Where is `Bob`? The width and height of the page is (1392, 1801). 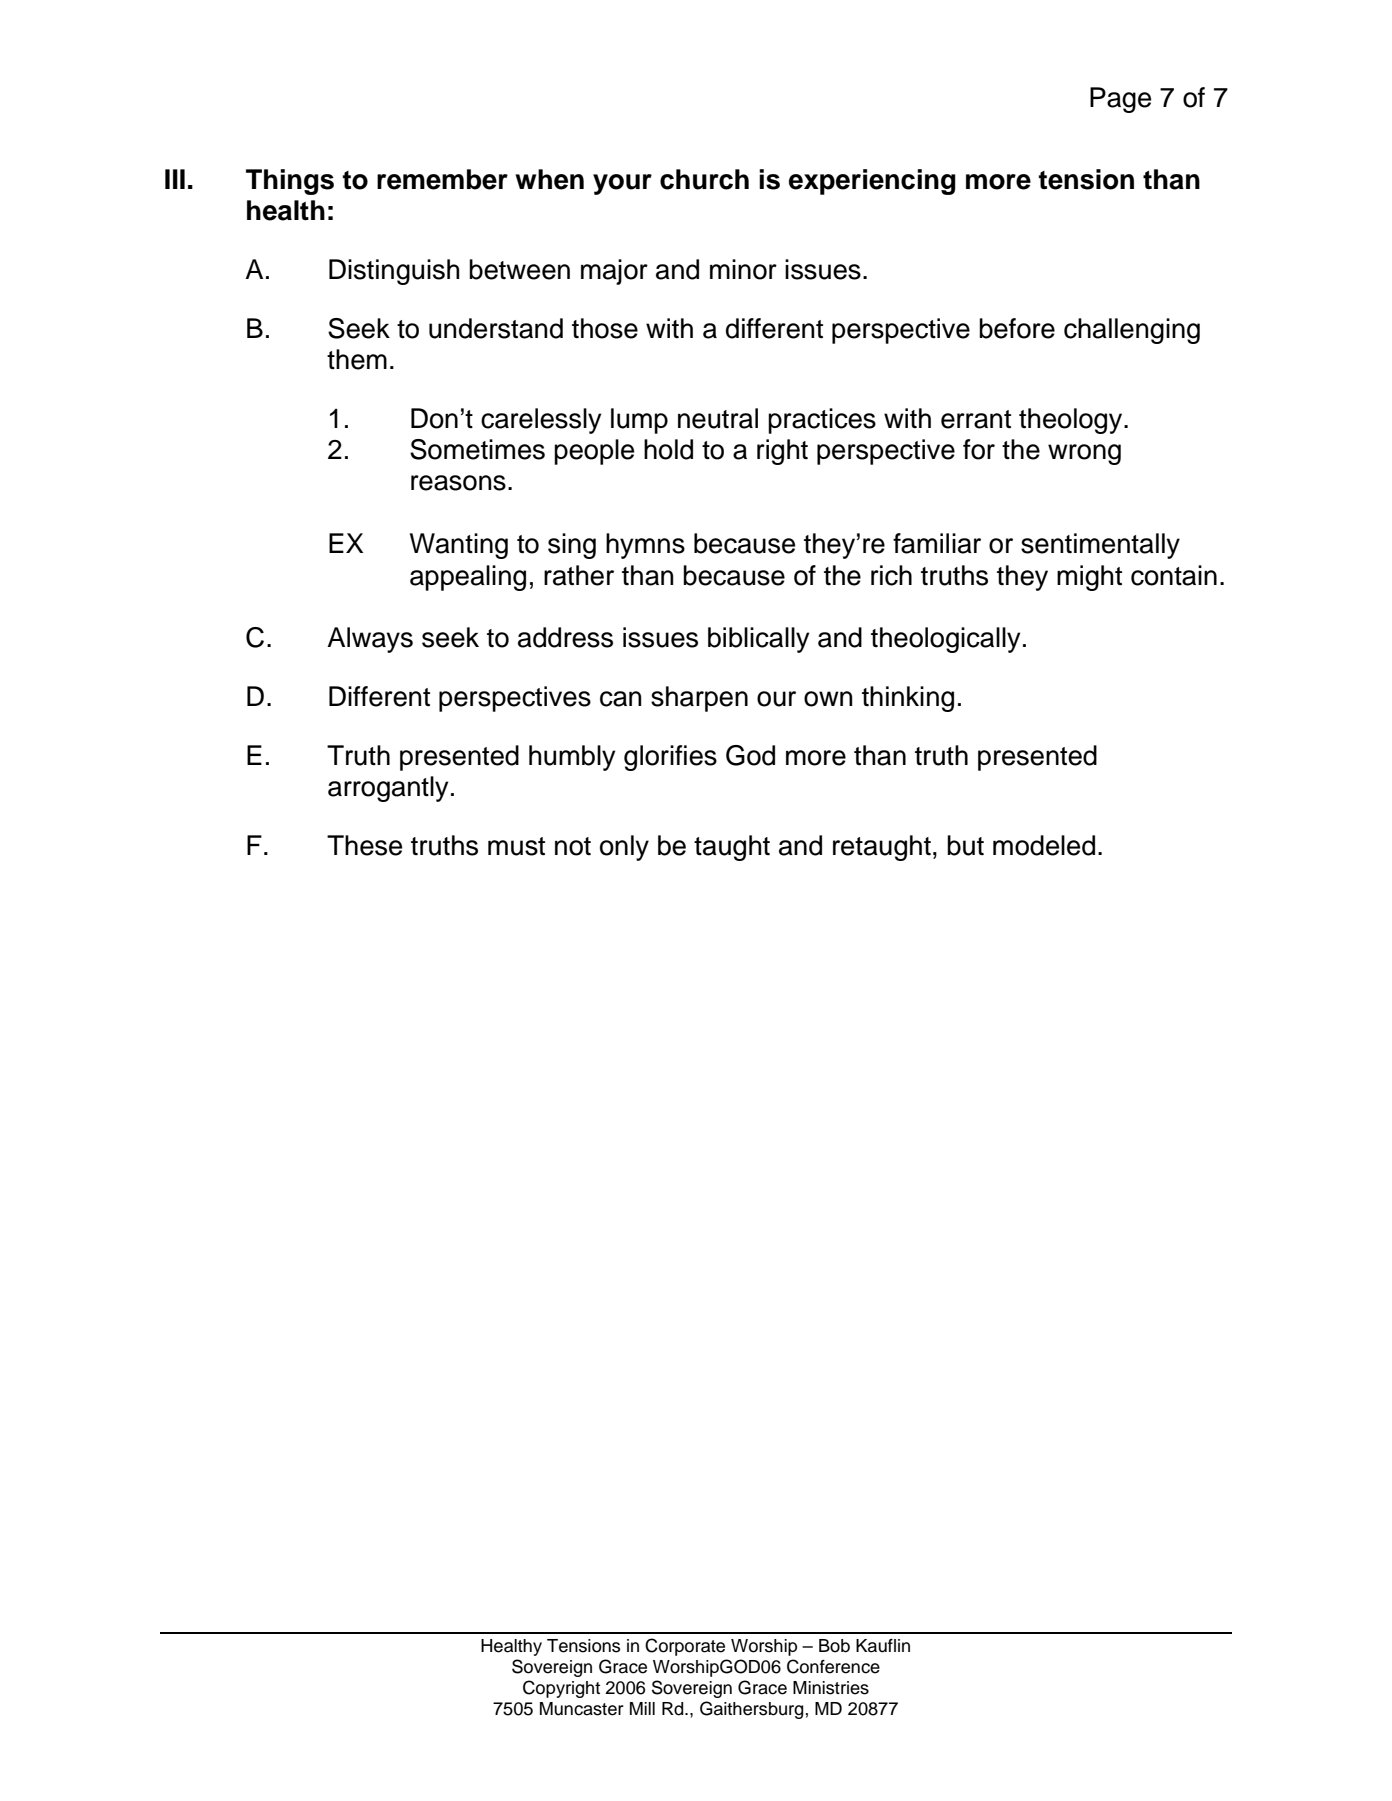 Bob is located at coordinates (834, 1646).
